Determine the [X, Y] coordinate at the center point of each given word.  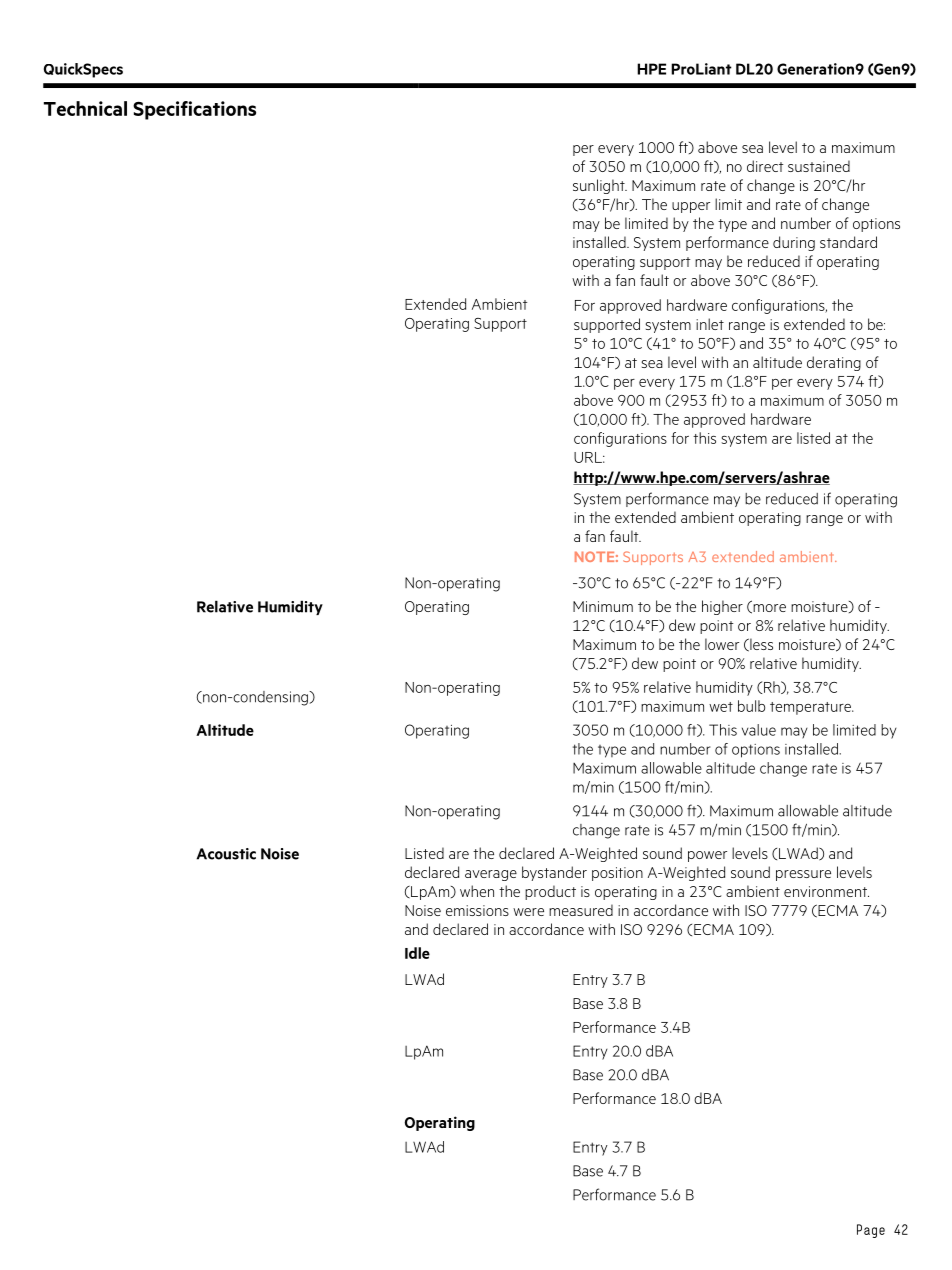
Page [871, 1231]
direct [765, 166]
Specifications [194, 110]
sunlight [600, 186]
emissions [477, 910]
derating [834, 363]
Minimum [603, 606]
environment [826, 891]
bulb [751, 706]
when [477, 891]
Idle [417, 953]
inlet [710, 324]
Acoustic [226, 854]
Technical [85, 108]
